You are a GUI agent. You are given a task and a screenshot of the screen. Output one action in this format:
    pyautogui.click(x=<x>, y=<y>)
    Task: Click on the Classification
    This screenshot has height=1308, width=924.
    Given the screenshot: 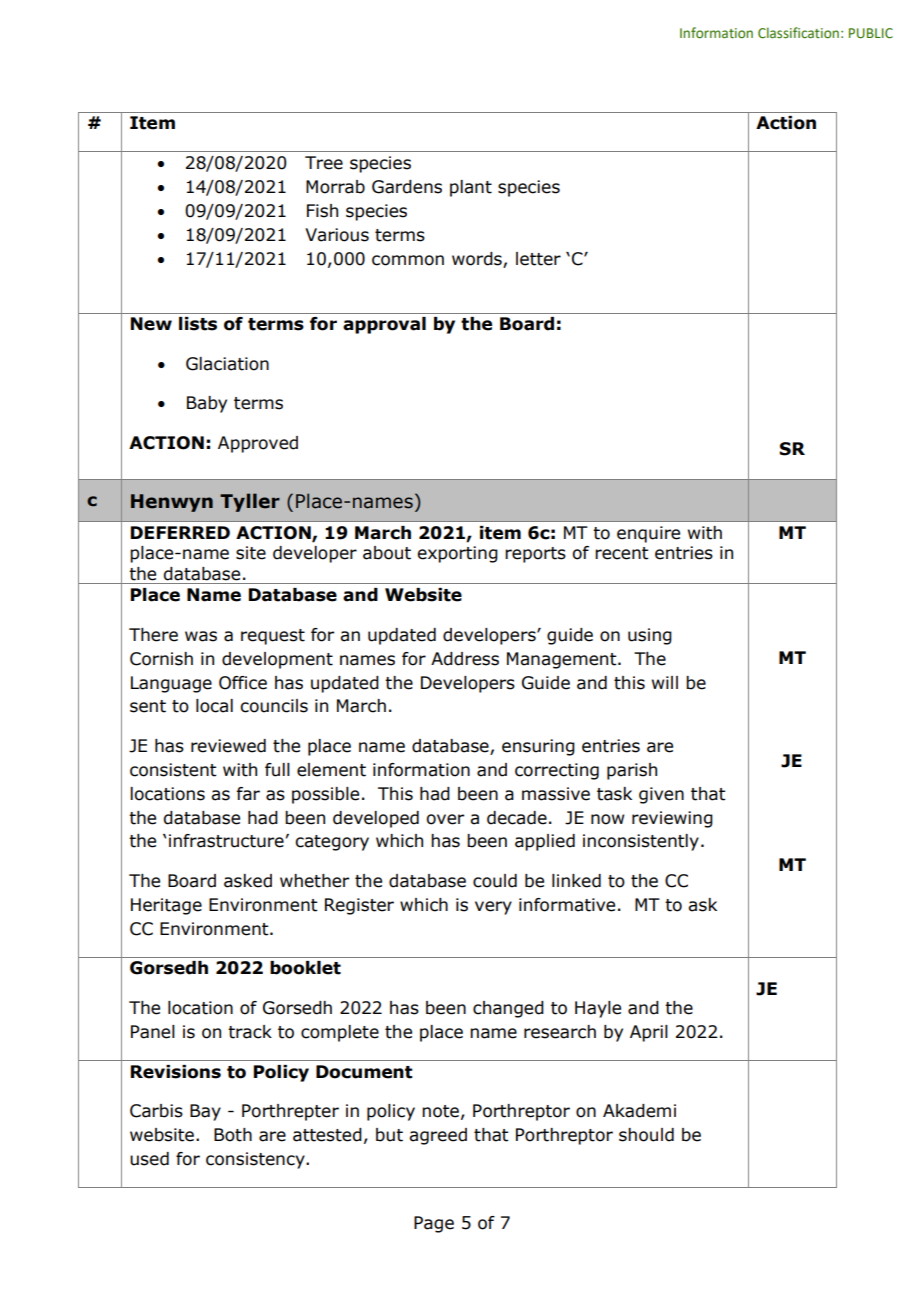 What is the action you would take?
    pyautogui.click(x=798, y=32)
